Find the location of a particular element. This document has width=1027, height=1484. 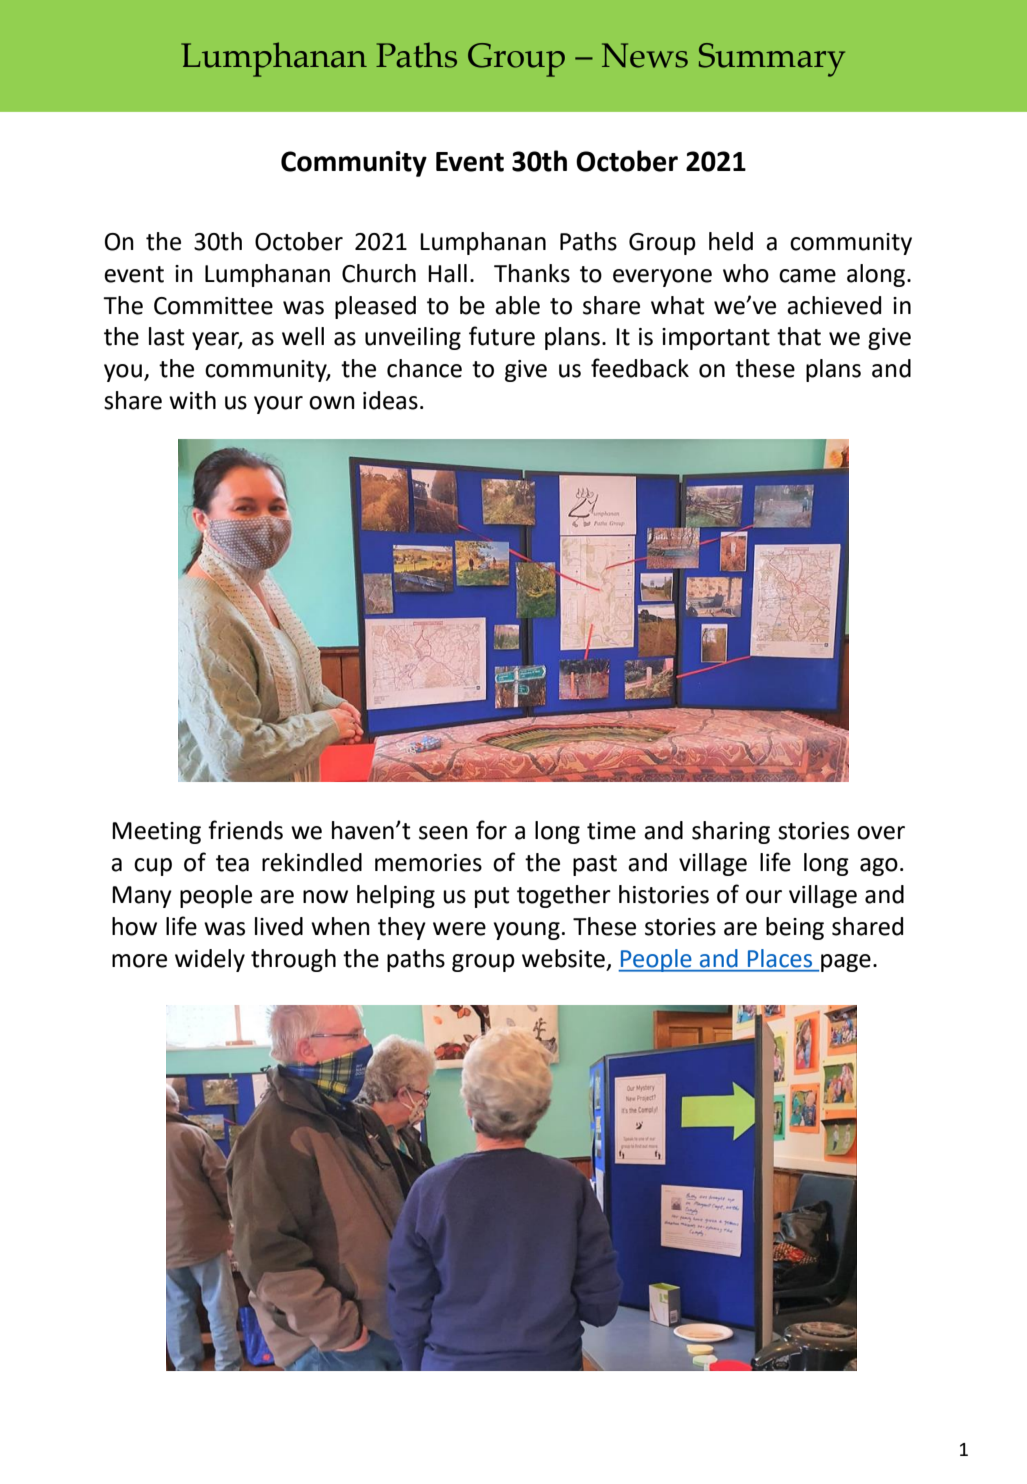

feedback is located at coordinates (640, 368).
